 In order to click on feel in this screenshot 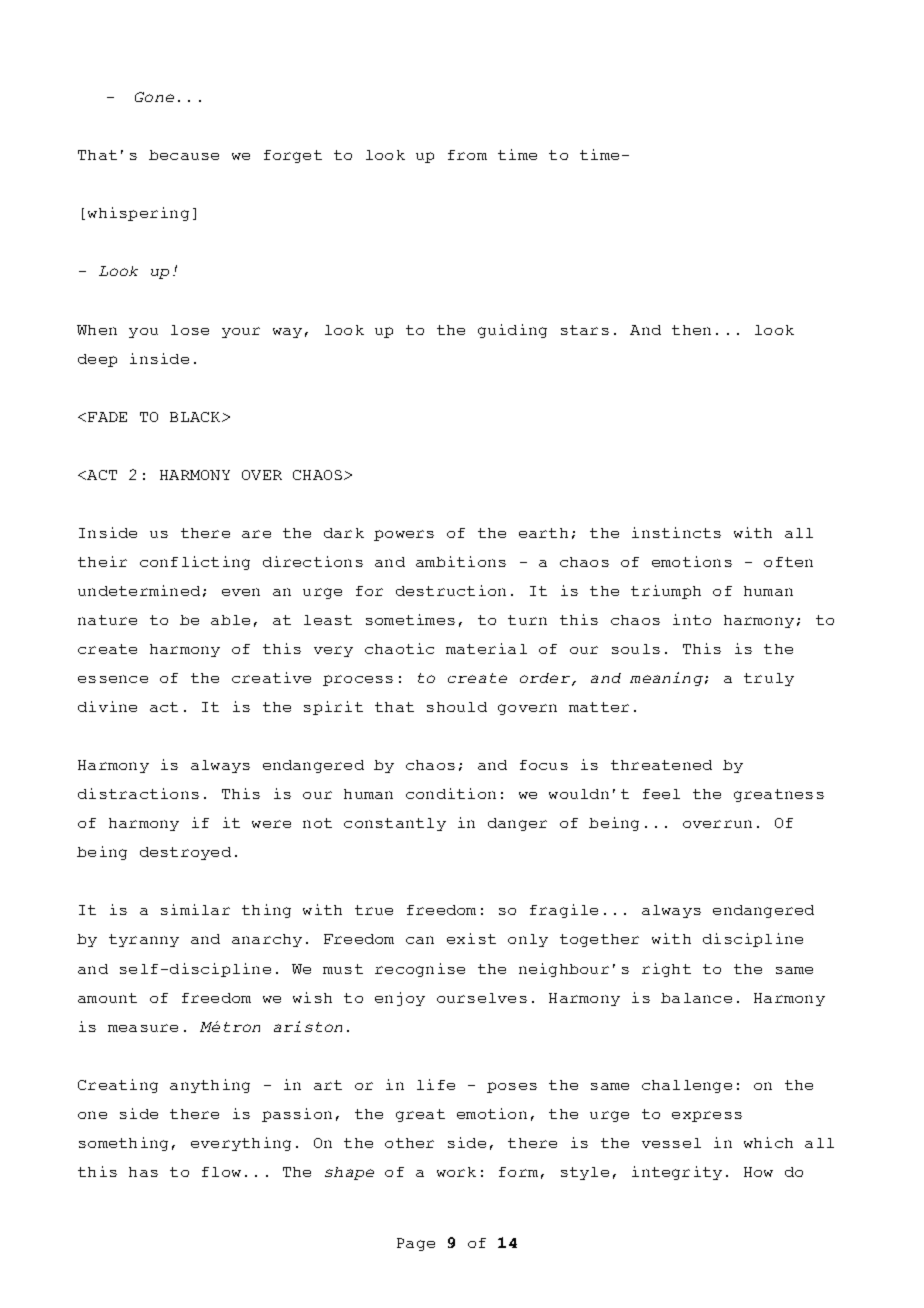, I will do `click(661, 794)`.
